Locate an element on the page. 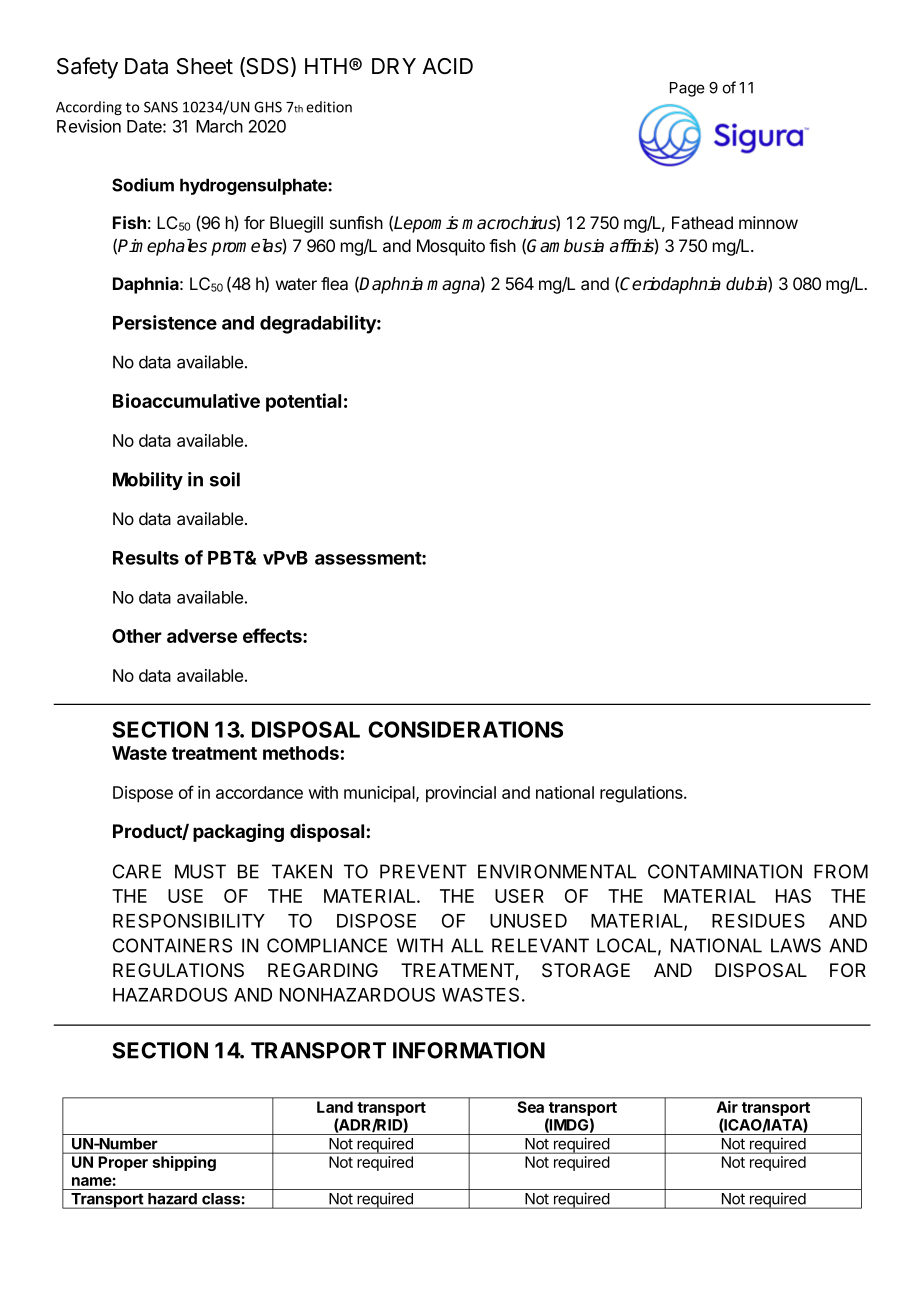  shipping is located at coordinates (184, 1163).
